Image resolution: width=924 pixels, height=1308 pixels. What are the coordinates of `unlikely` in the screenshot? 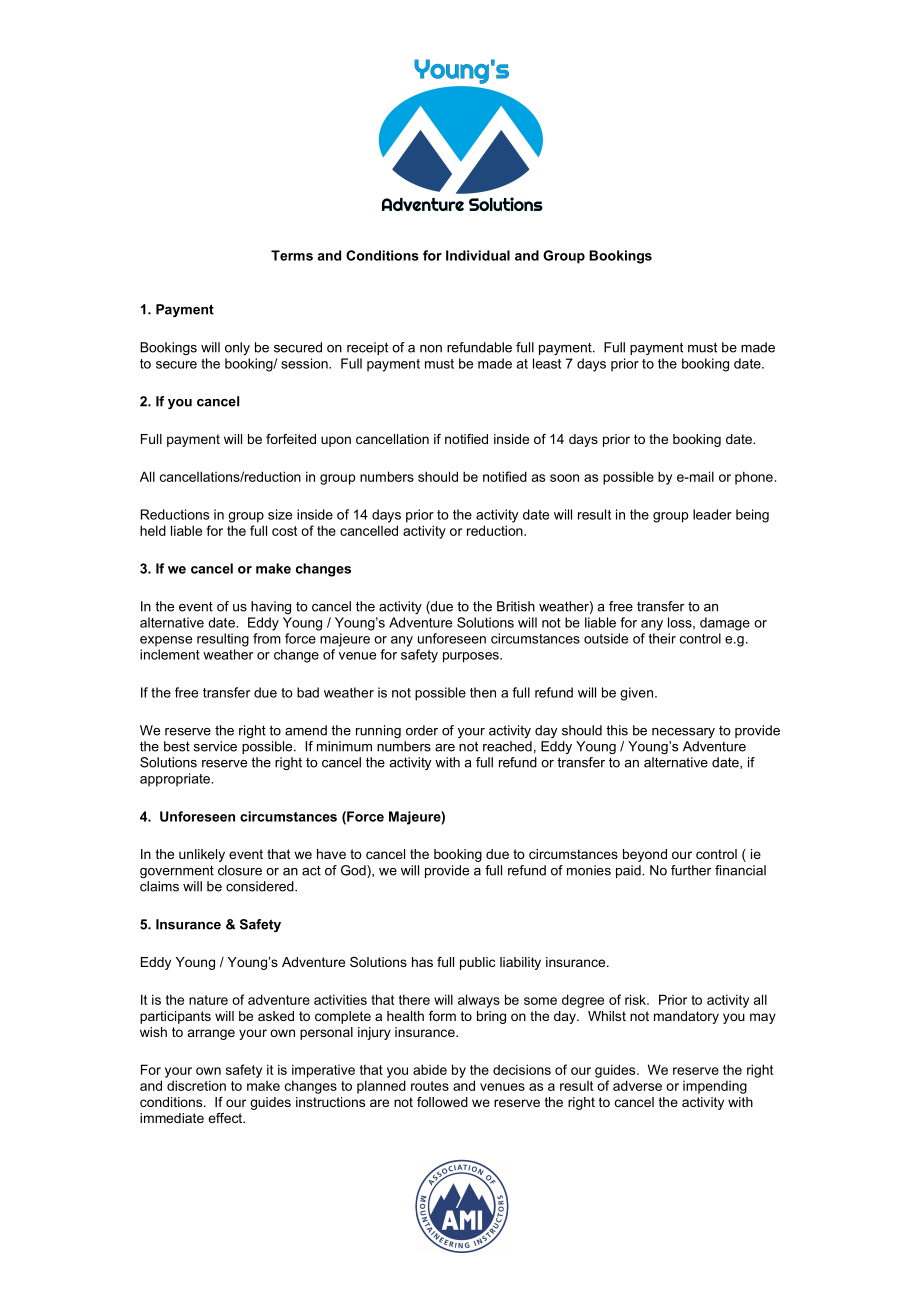 It's located at (202, 855).
